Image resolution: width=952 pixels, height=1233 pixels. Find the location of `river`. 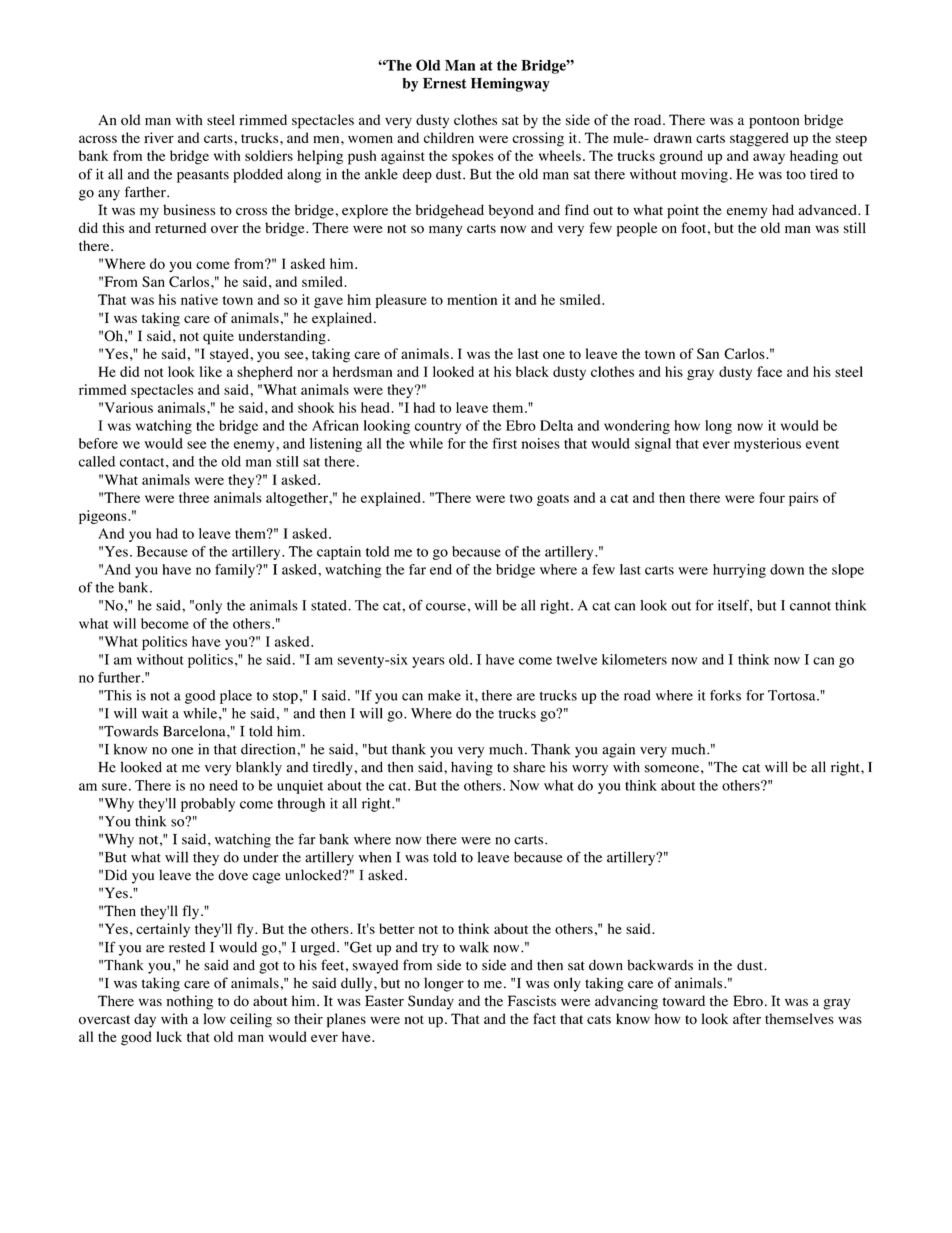

river is located at coordinates (159, 137).
